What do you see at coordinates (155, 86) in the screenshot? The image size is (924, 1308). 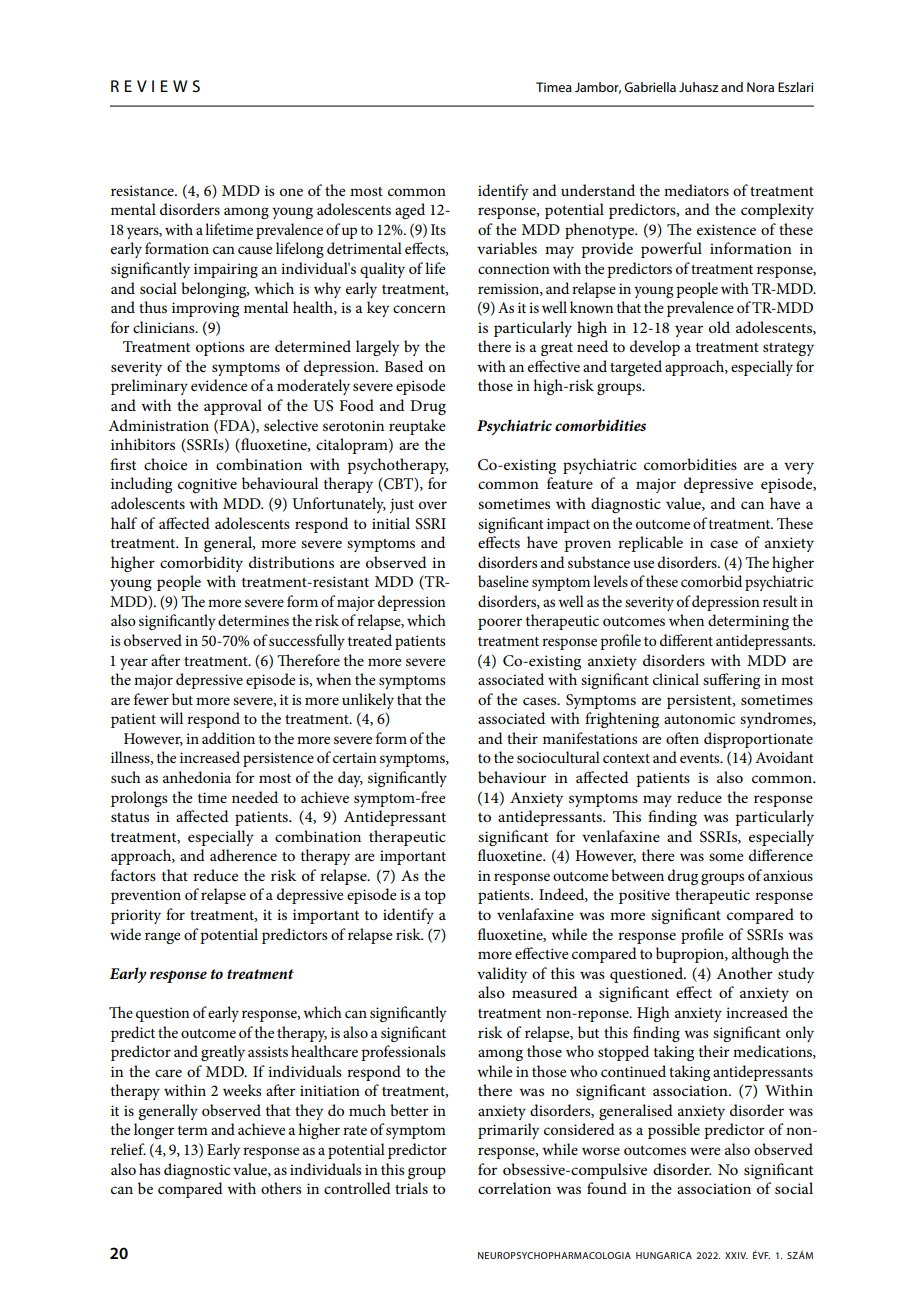 I see `REVIEWS` at bounding box center [155, 86].
